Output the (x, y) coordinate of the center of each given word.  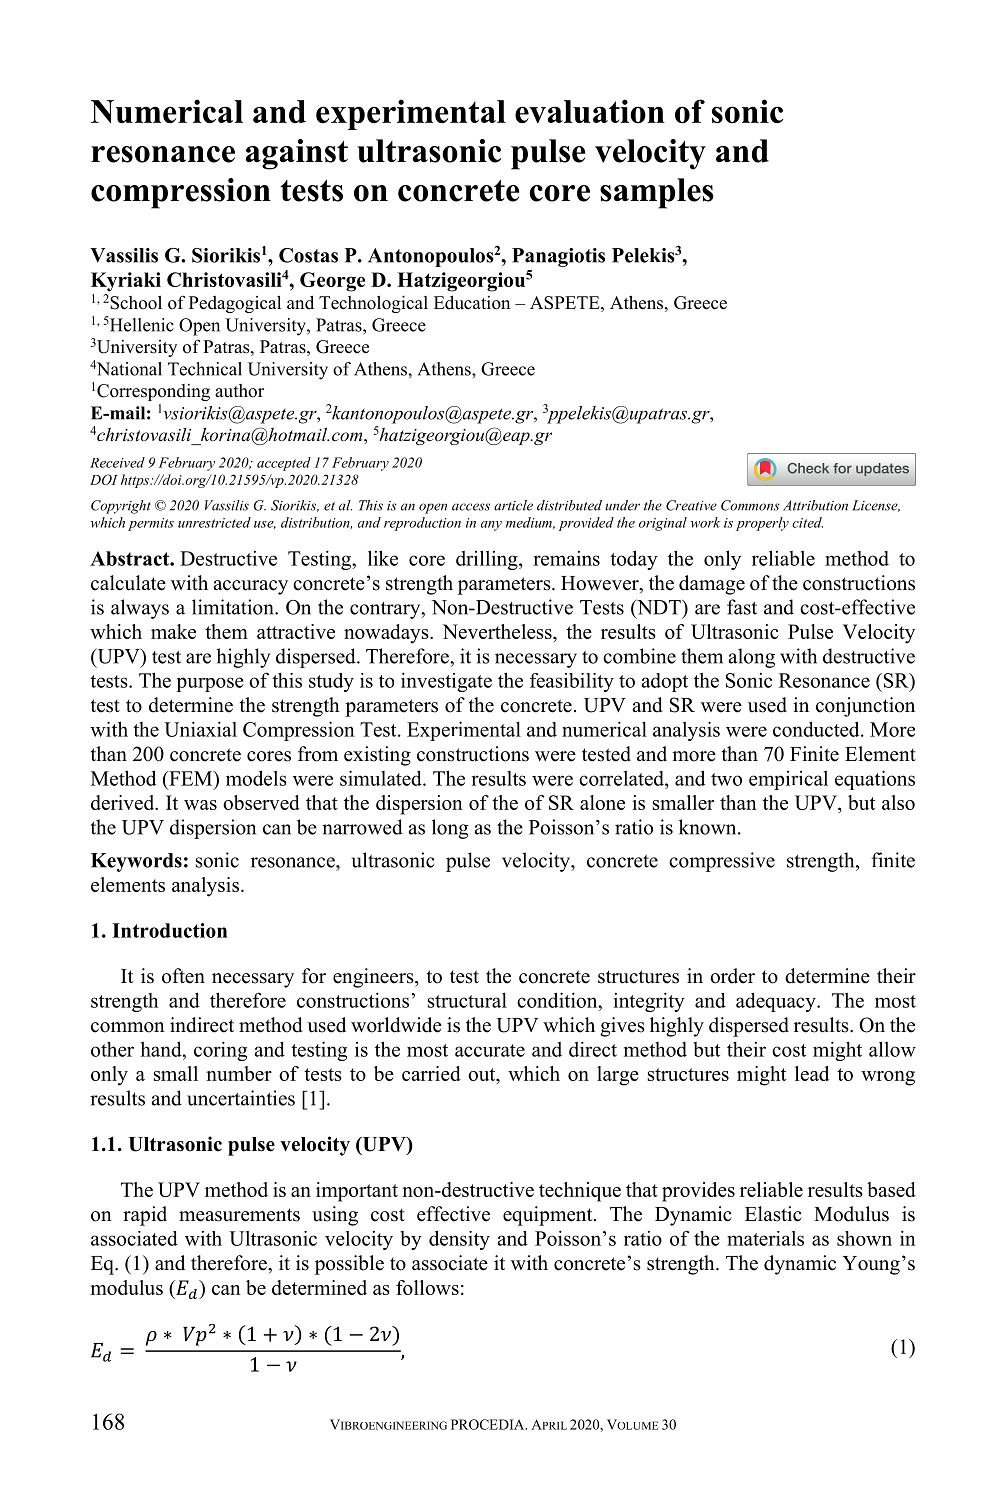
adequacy (777, 1002)
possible (349, 1265)
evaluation (590, 111)
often (183, 976)
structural (467, 1000)
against (297, 154)
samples (657, 193)
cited (807, 522)
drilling (488, 560)
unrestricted (214, 522)
